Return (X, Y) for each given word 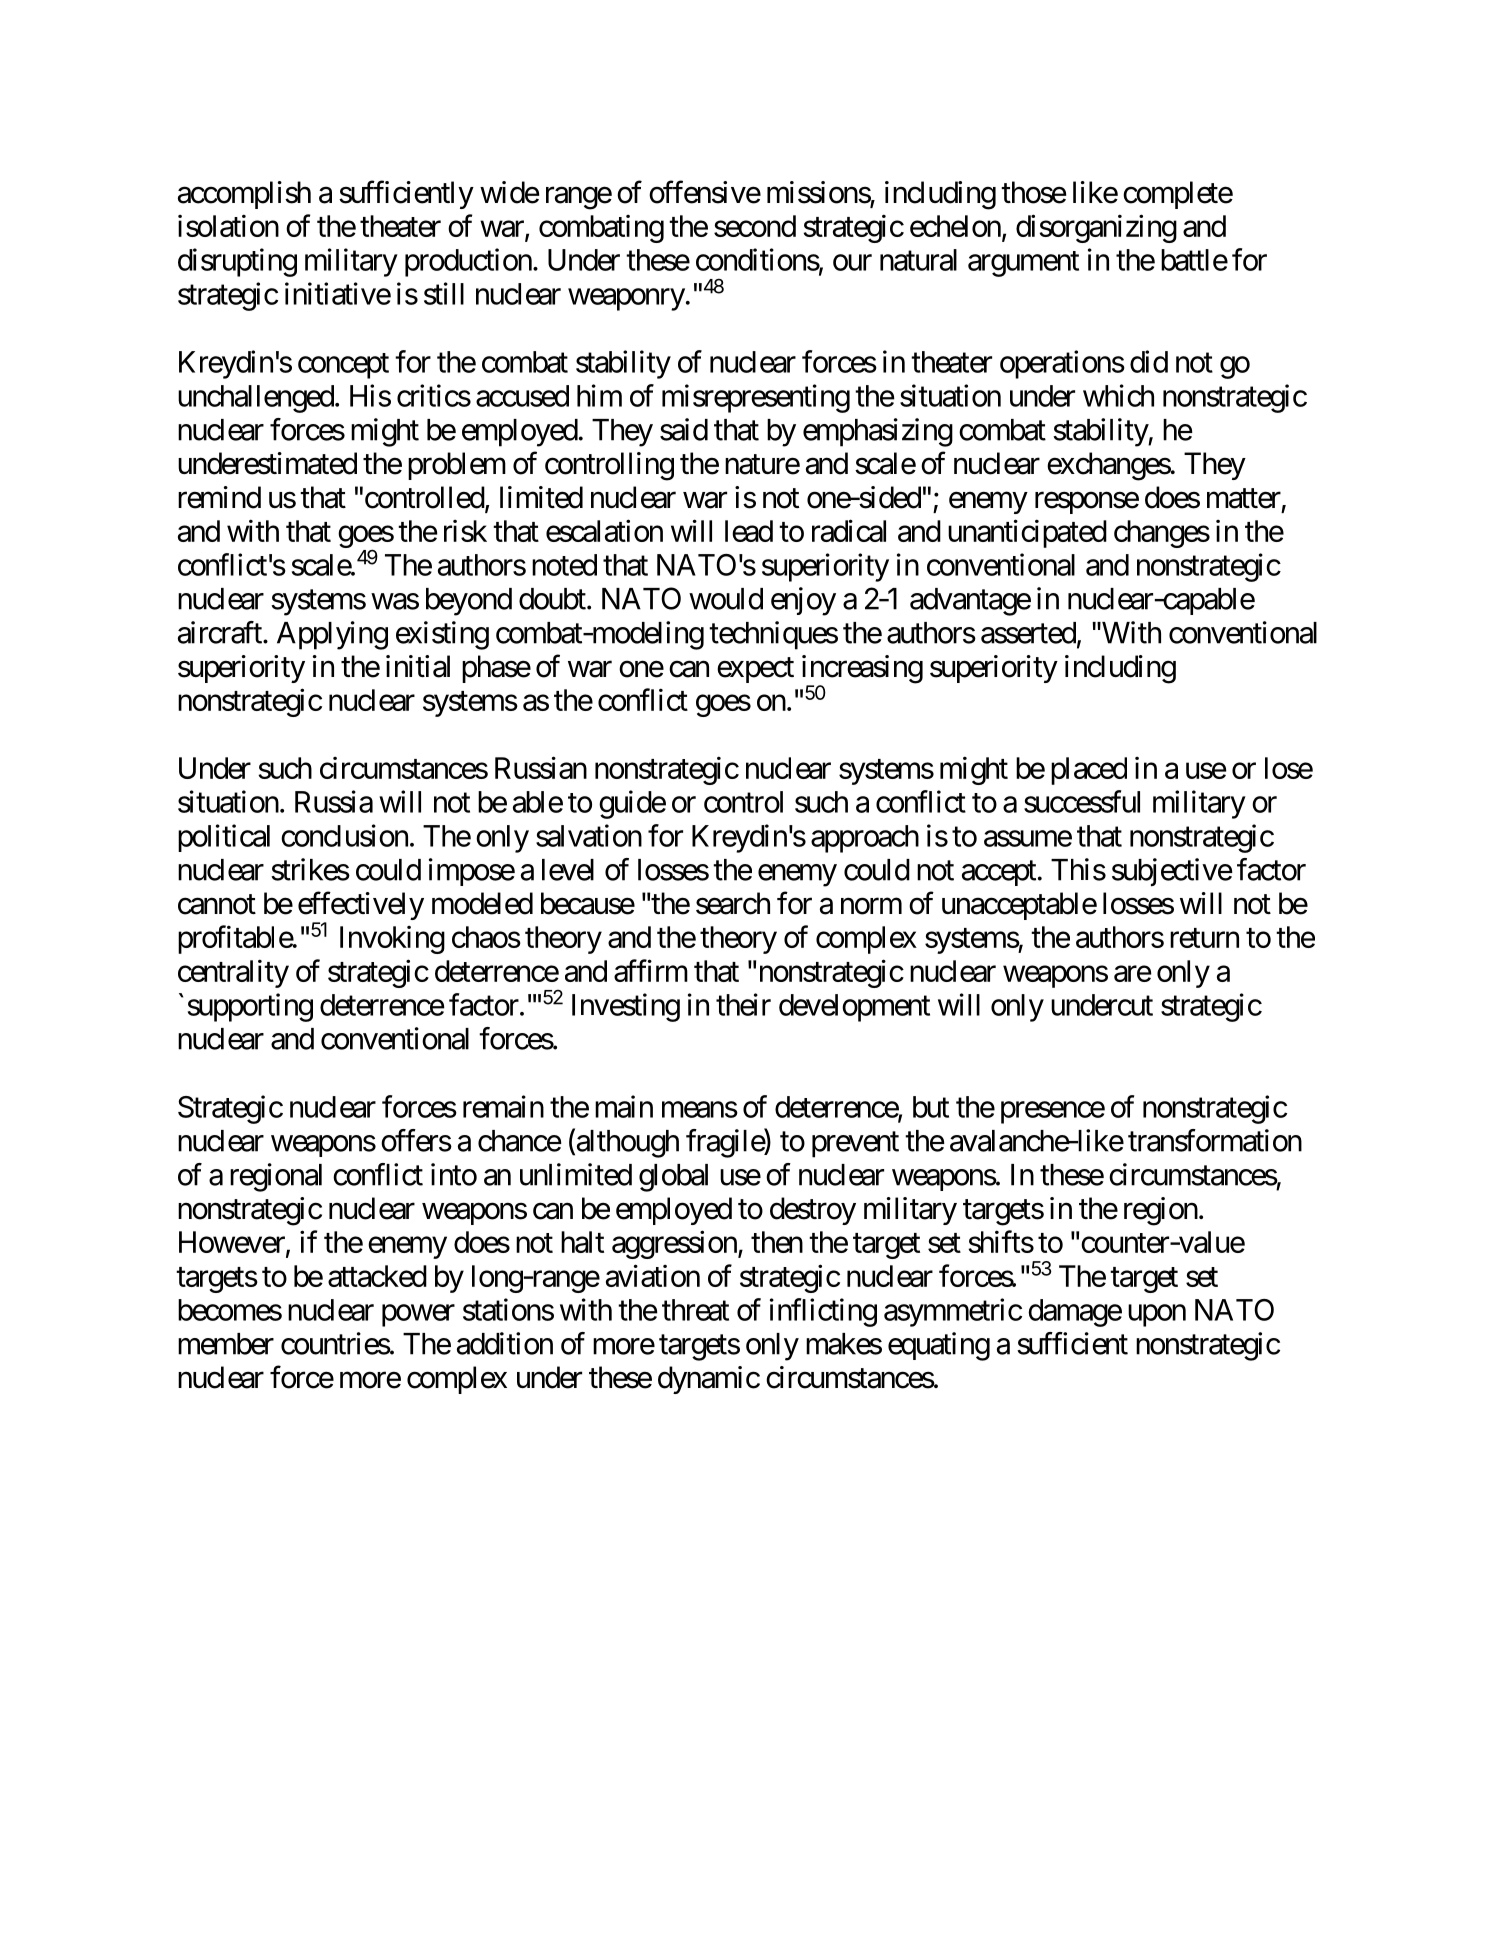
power (418, 1315)
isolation (228, 225)
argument (1023, 264)
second (755, 226)
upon (1157, 1315)
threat (695, 1310)
